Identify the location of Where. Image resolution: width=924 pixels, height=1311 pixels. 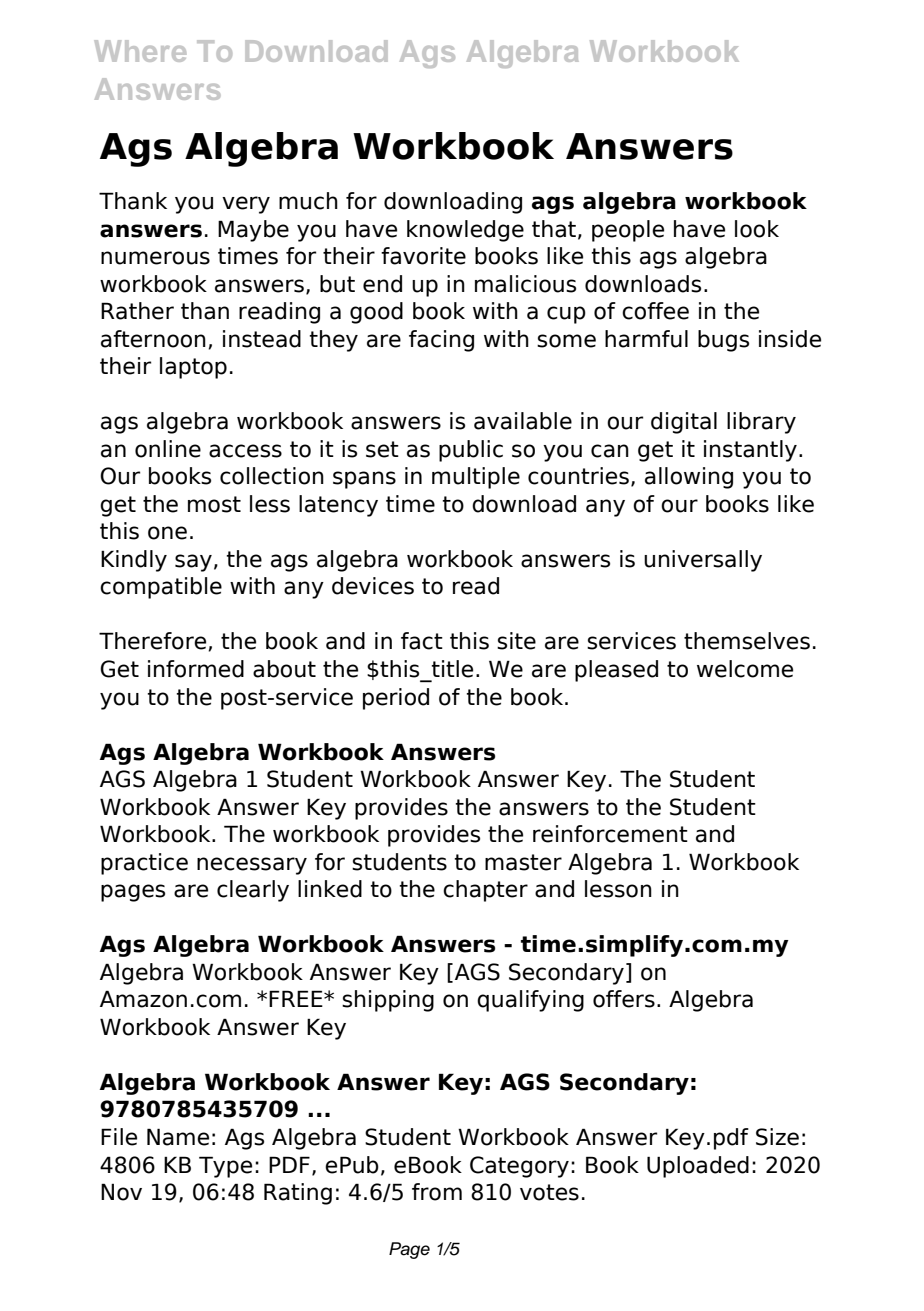
(140, 51).
